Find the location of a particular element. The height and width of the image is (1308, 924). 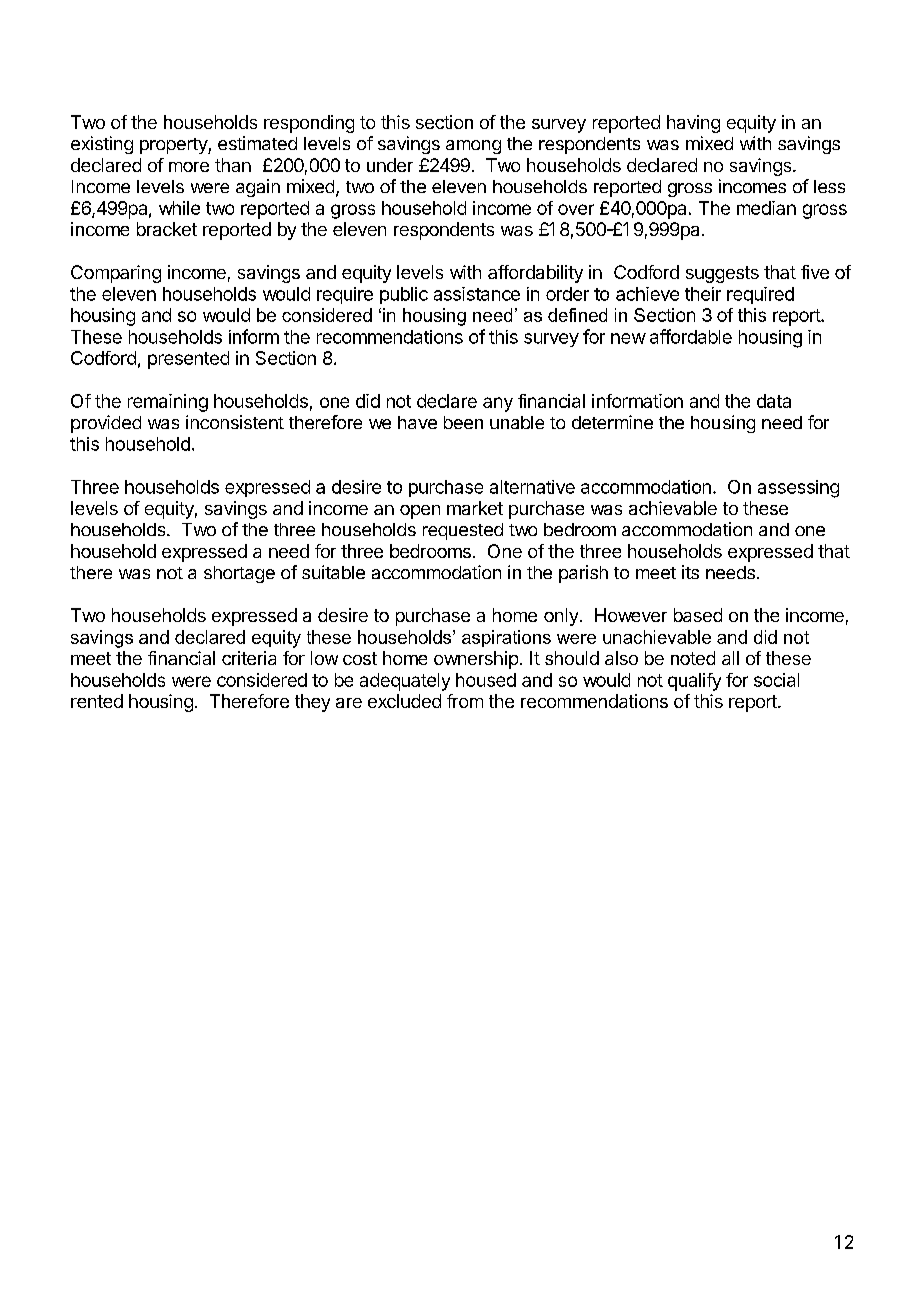

remaining is located at coordinates (168, 403).
